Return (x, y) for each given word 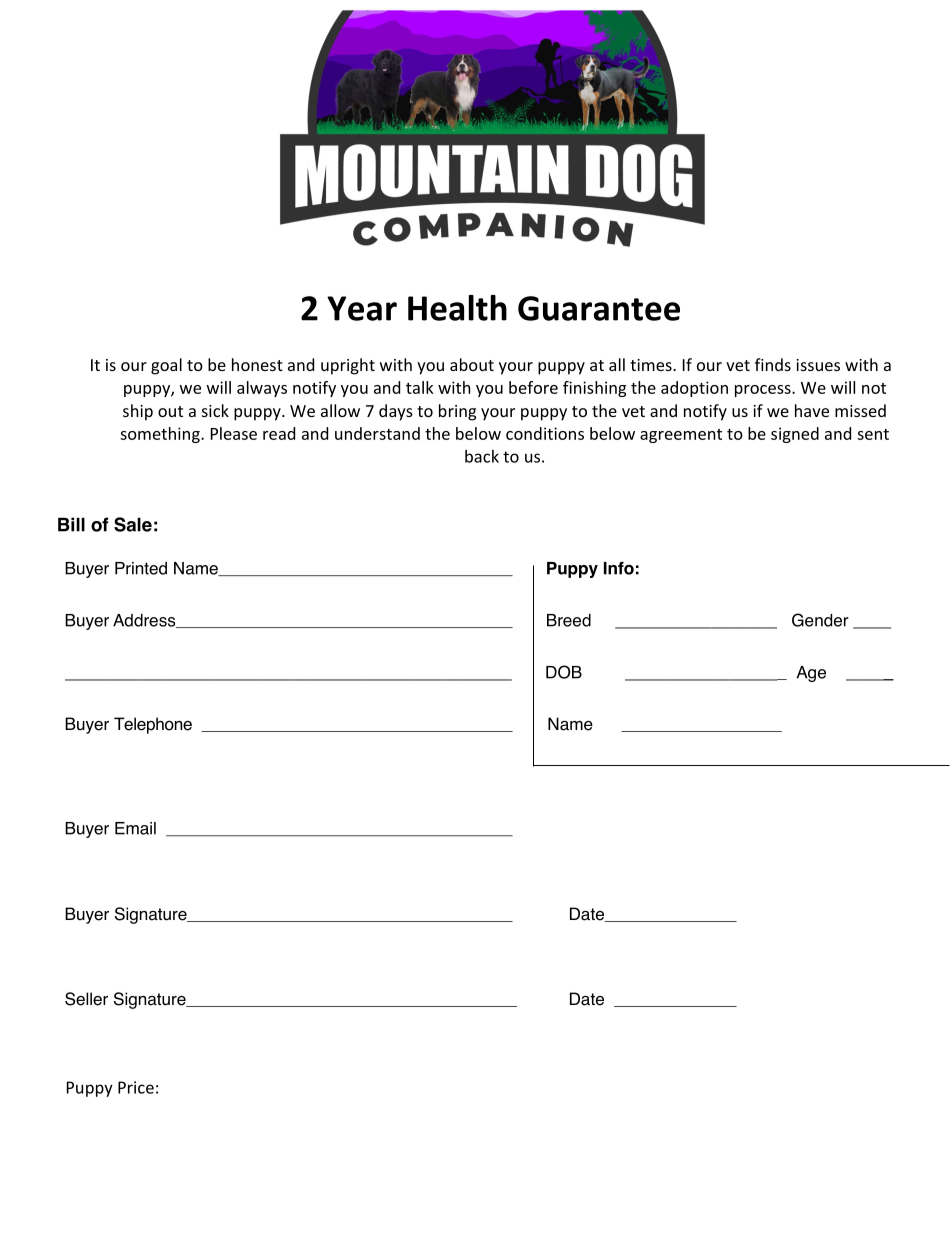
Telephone (153, 725)
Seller (86, 999)
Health (457, 308)
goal (166, 366)
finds (773, 364)
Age (811, 674)
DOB (564, 672)
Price (136, 1087)
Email (135, 828)
